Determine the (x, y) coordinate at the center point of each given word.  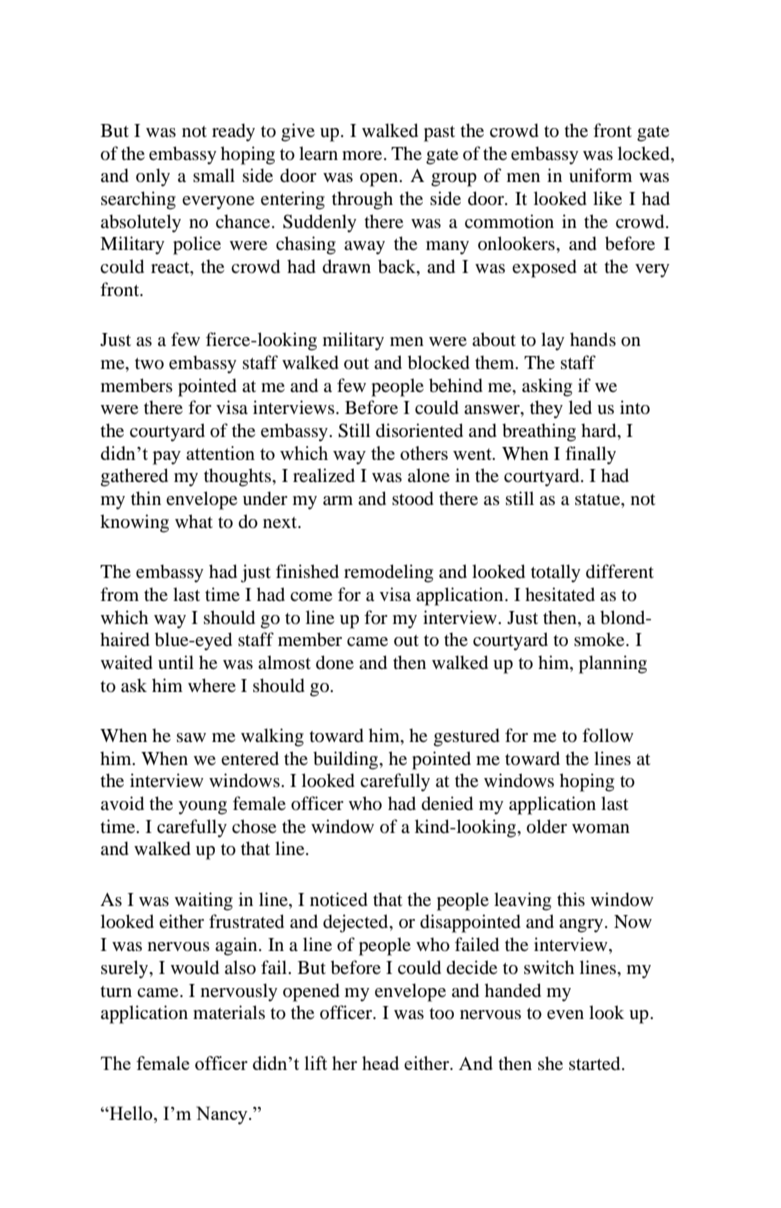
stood (413, 498)
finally (590, 455)
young (202, 808)
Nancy (223, 1115)
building (347, 760)
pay (167, 458)
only (153, 177)
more (363, 155)
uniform (600, 175)
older (546, 826)
